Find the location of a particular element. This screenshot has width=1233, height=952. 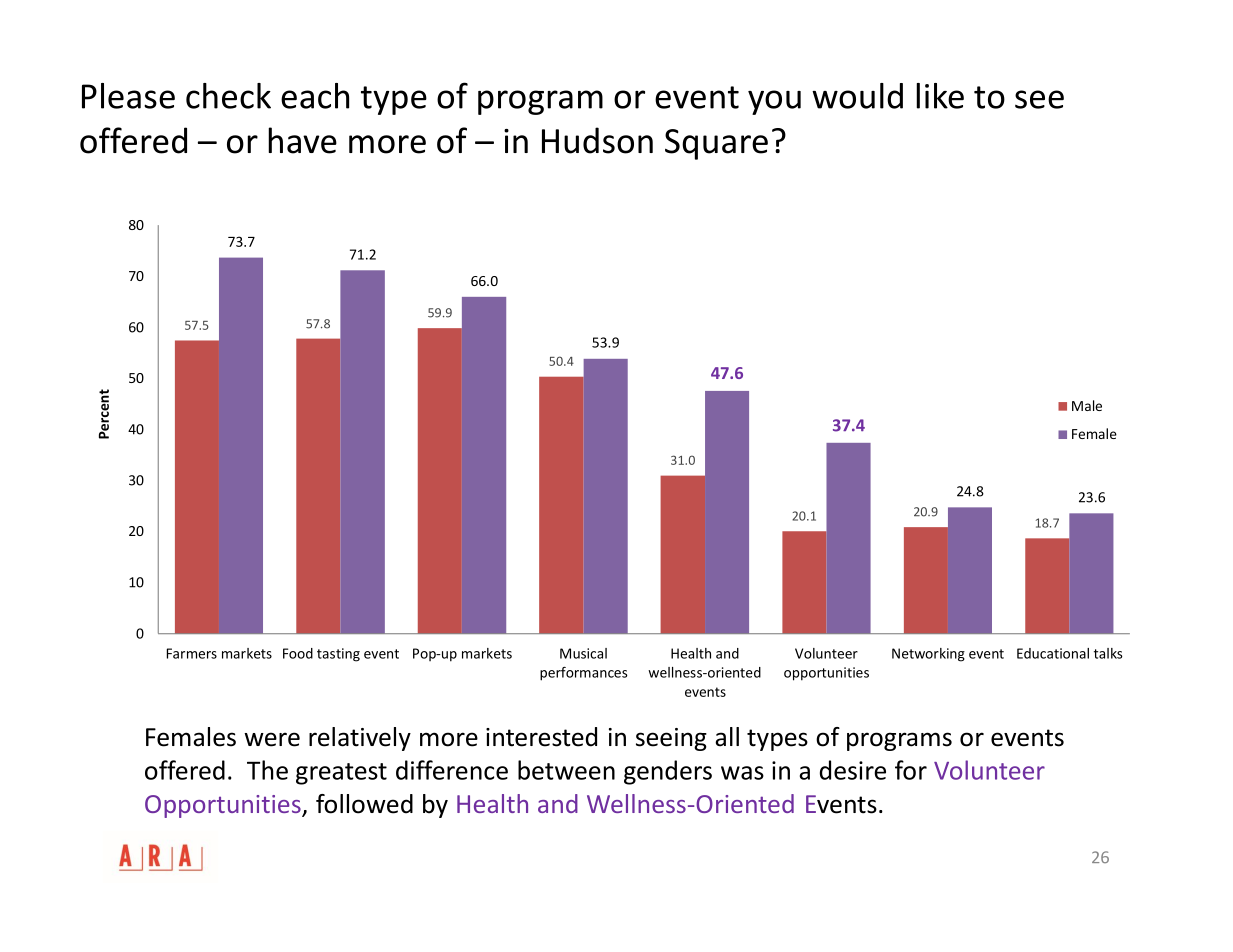

Hudson is located at coordinates (597, 140).
